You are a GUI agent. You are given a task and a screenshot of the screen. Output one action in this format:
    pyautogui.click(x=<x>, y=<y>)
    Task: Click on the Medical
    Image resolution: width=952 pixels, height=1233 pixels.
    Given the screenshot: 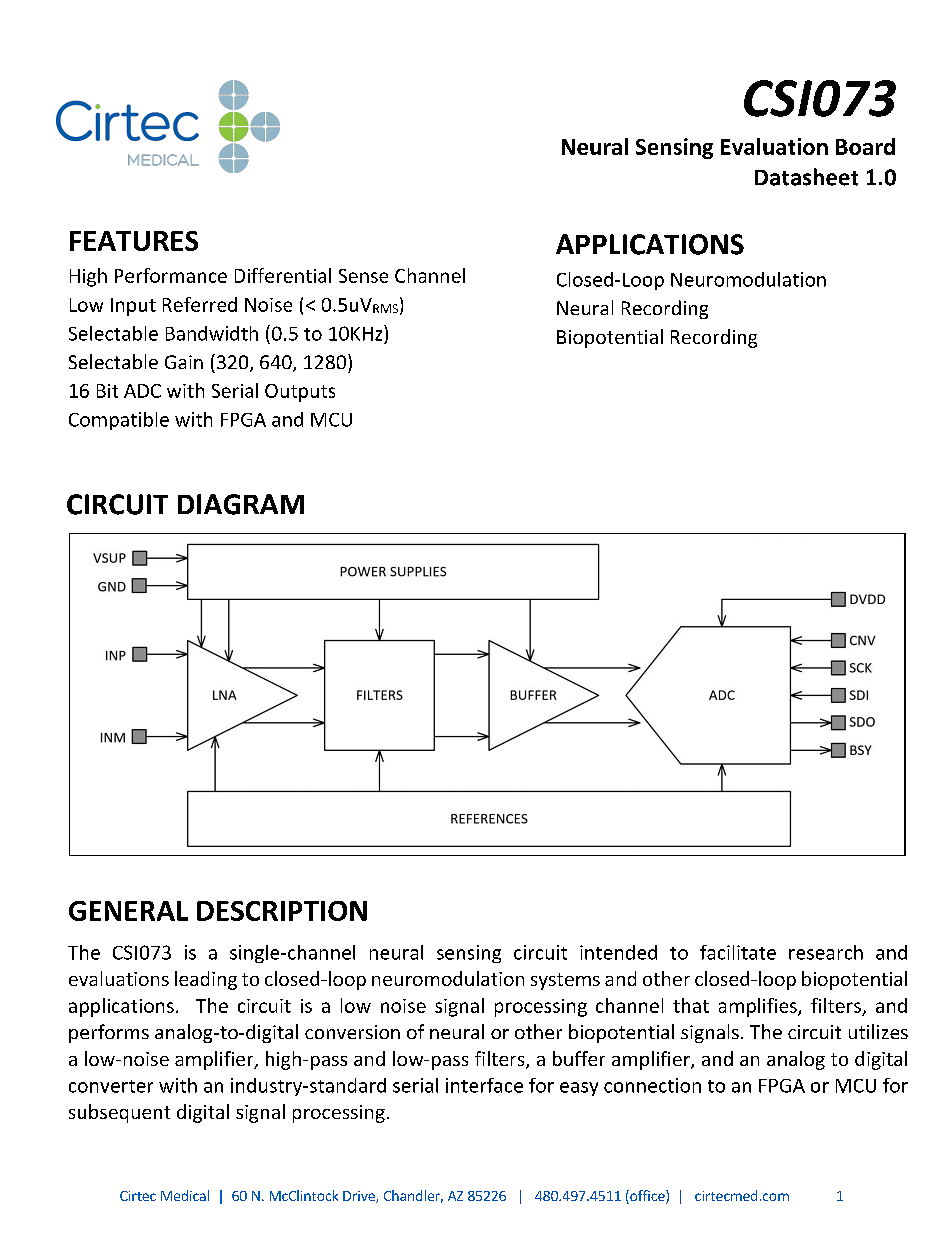 What is the action you would take?
    pyautogui.click(x=185, y=1195)
